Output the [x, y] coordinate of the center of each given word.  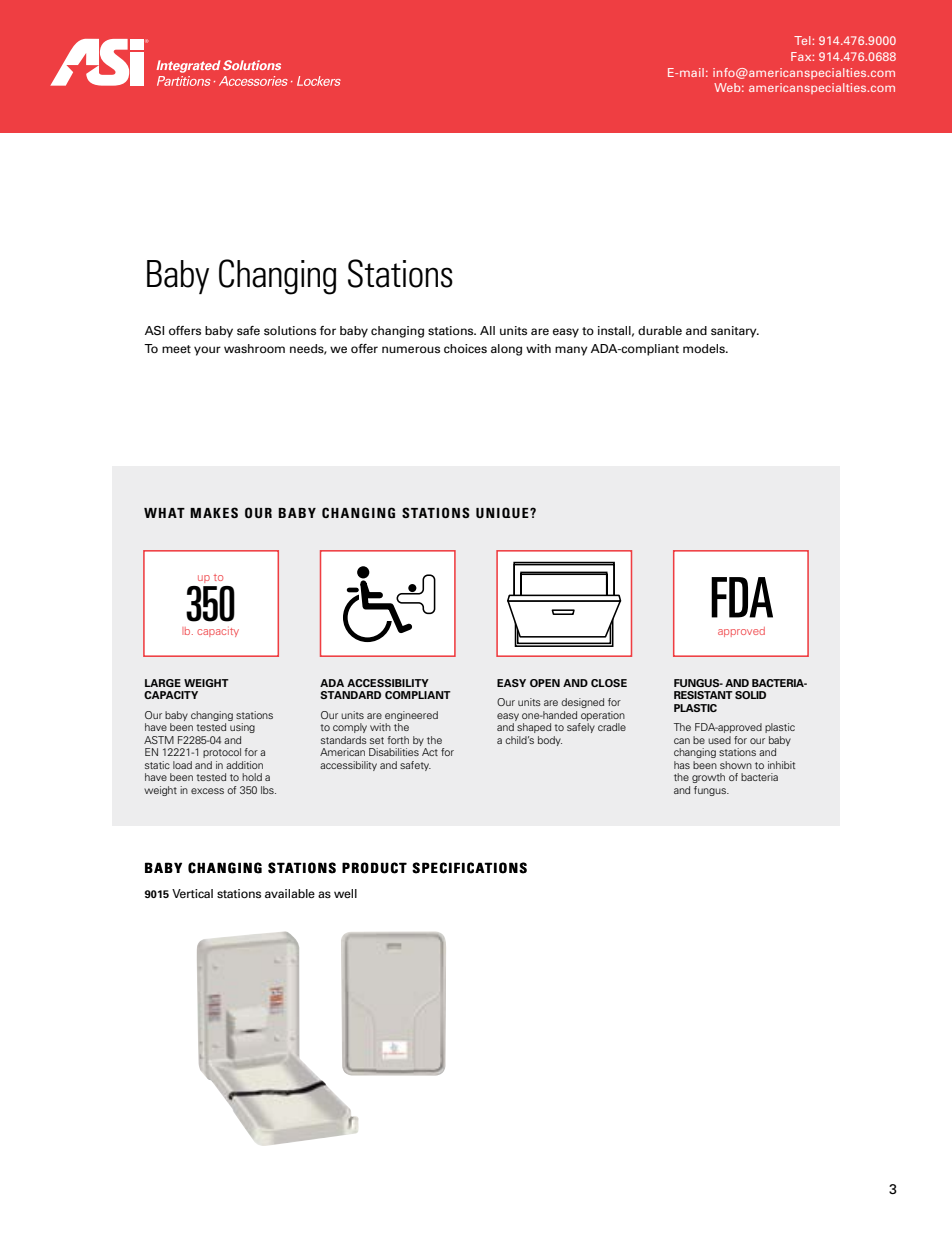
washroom [254, 348]
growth [708, 778]
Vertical [192, 893]
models [705, 348]
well [345, 893]
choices [465, 348]
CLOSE [609, 683]
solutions [290, 330]
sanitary [735, 332]
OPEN [545, 683]
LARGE [163, 683]
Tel [802, 40]
